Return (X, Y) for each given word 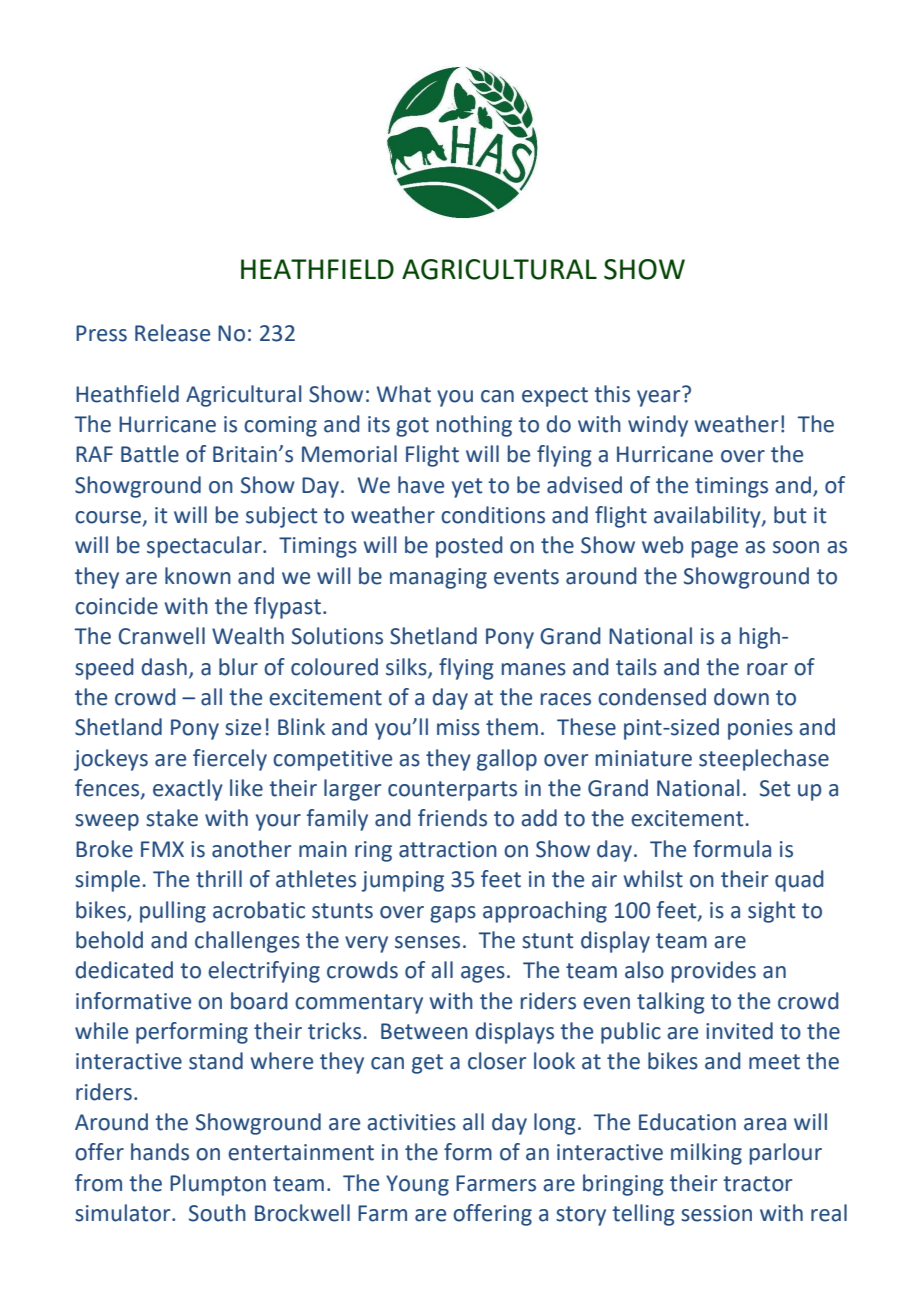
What (404, 394)
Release (172, 333)
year (660, 397)
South (217, 1213)
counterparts (452, 791)
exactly (188, 790)
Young (417, 1185)
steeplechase (764, 760)
